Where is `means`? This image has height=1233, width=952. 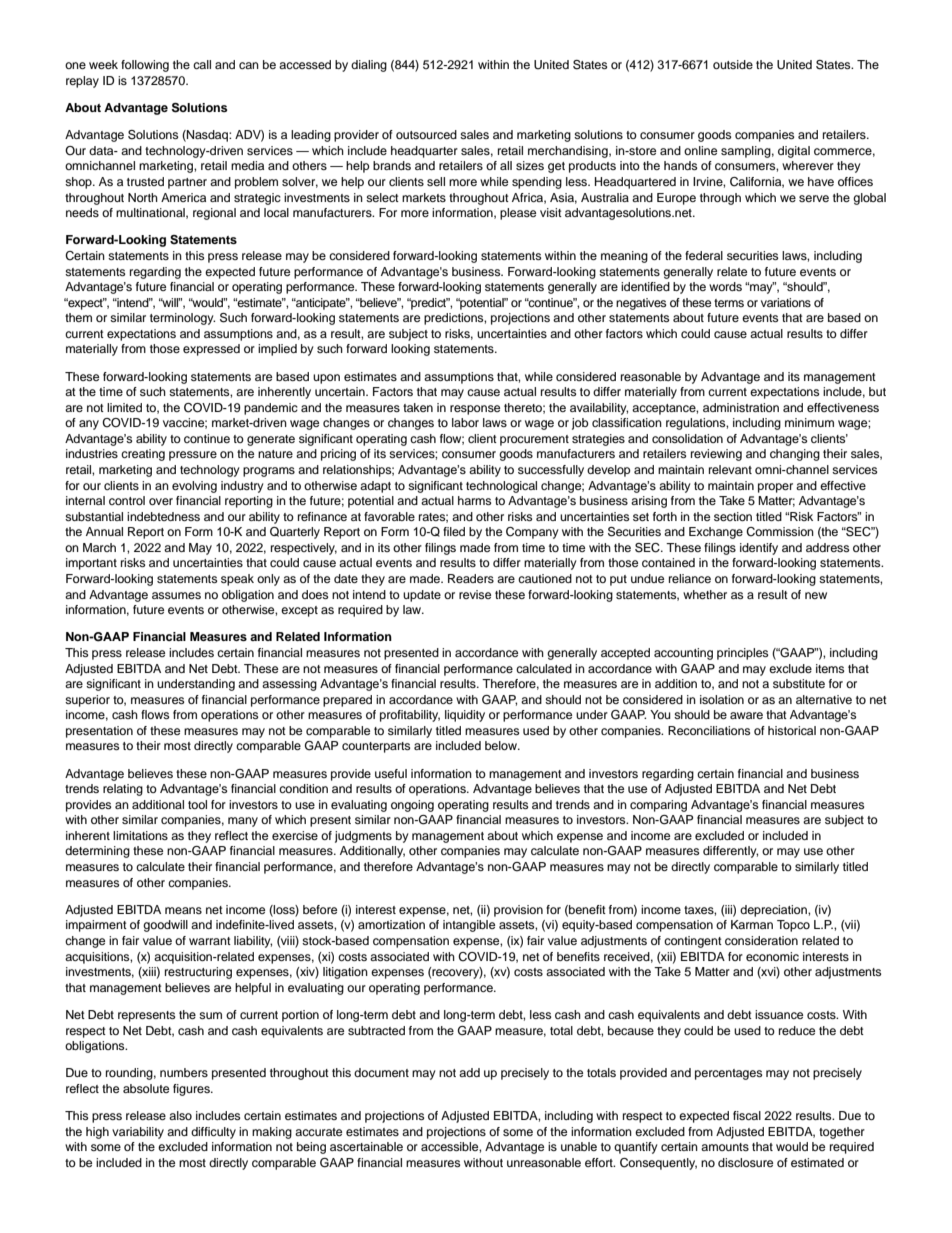
means is located at coordinates (183, 910).
